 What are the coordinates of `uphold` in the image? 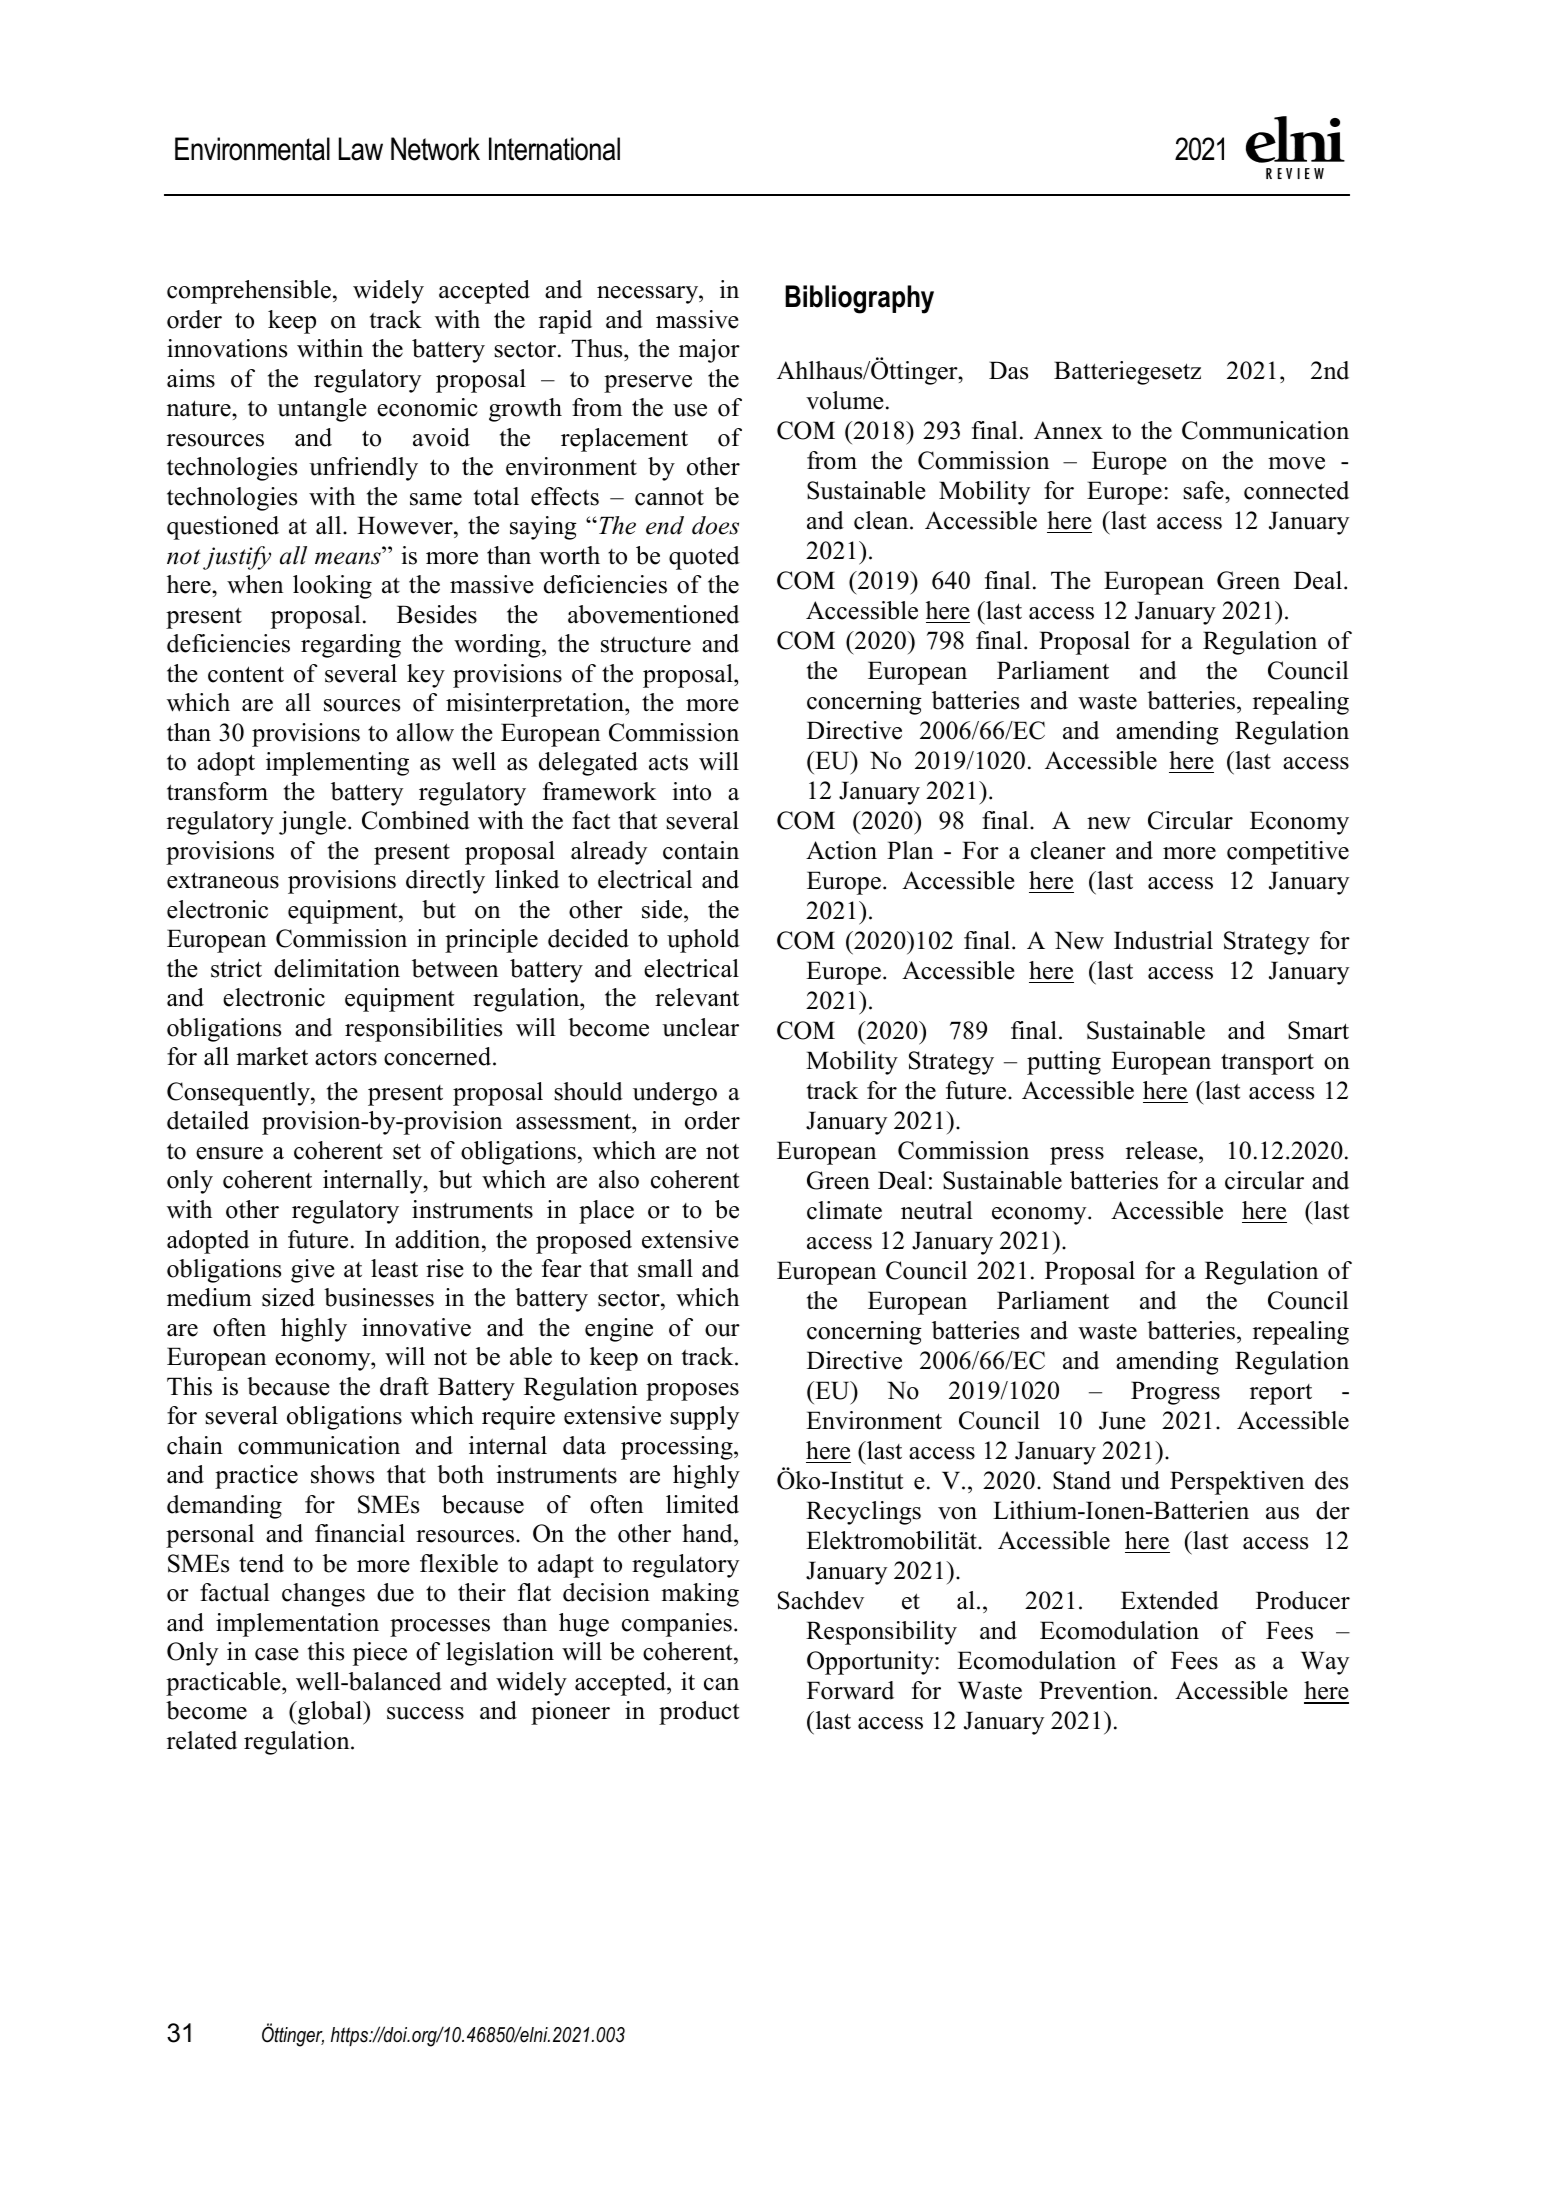 It's located at (703, 941).
